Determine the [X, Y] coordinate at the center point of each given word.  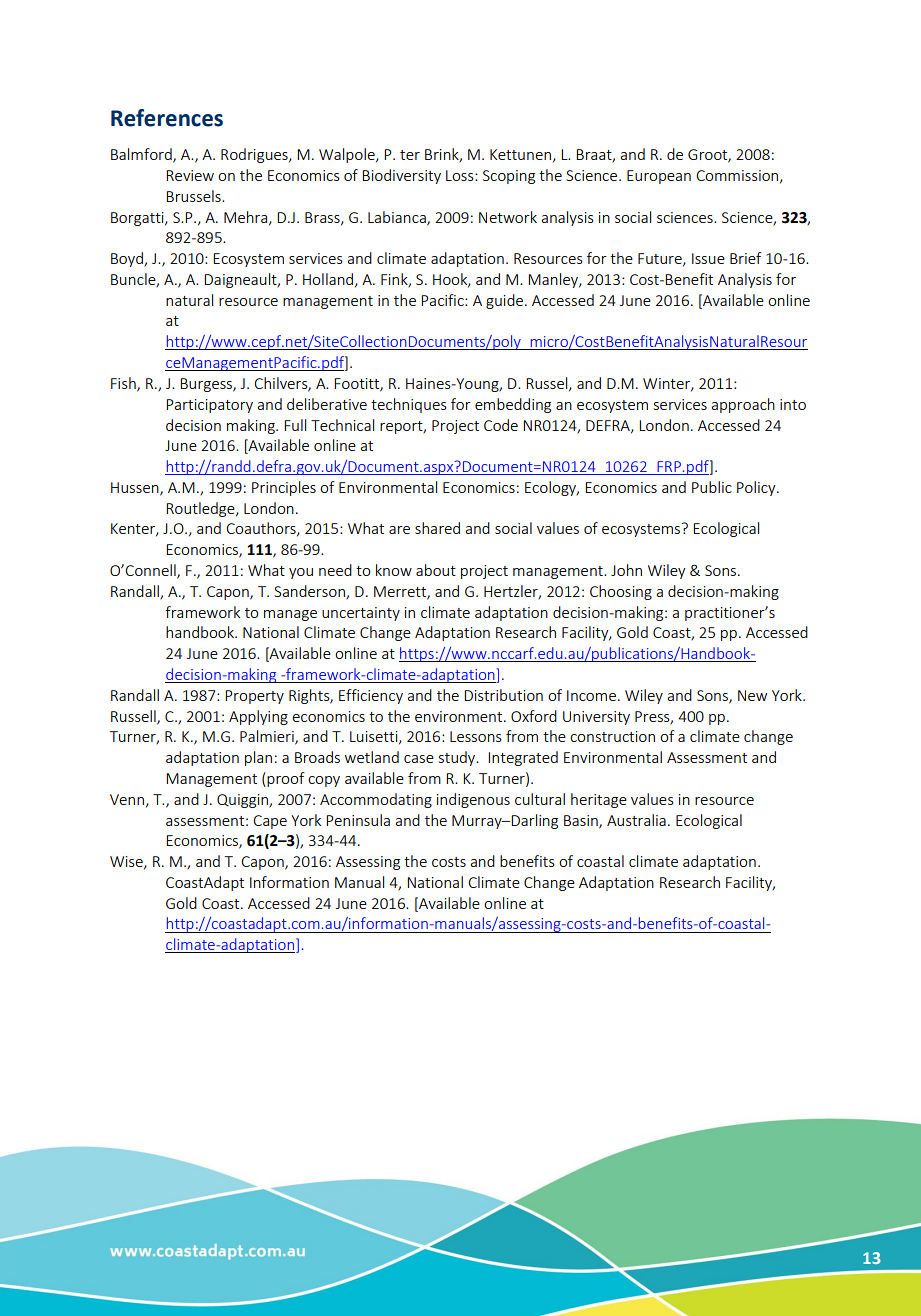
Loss [461, 175]
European [659, 177]
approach [743, 405]
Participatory [209, 406]
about [436, 570]
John [626, 570]
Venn [128, 800]
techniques [409, 405]
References [167, 118]
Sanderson [310, 592]
